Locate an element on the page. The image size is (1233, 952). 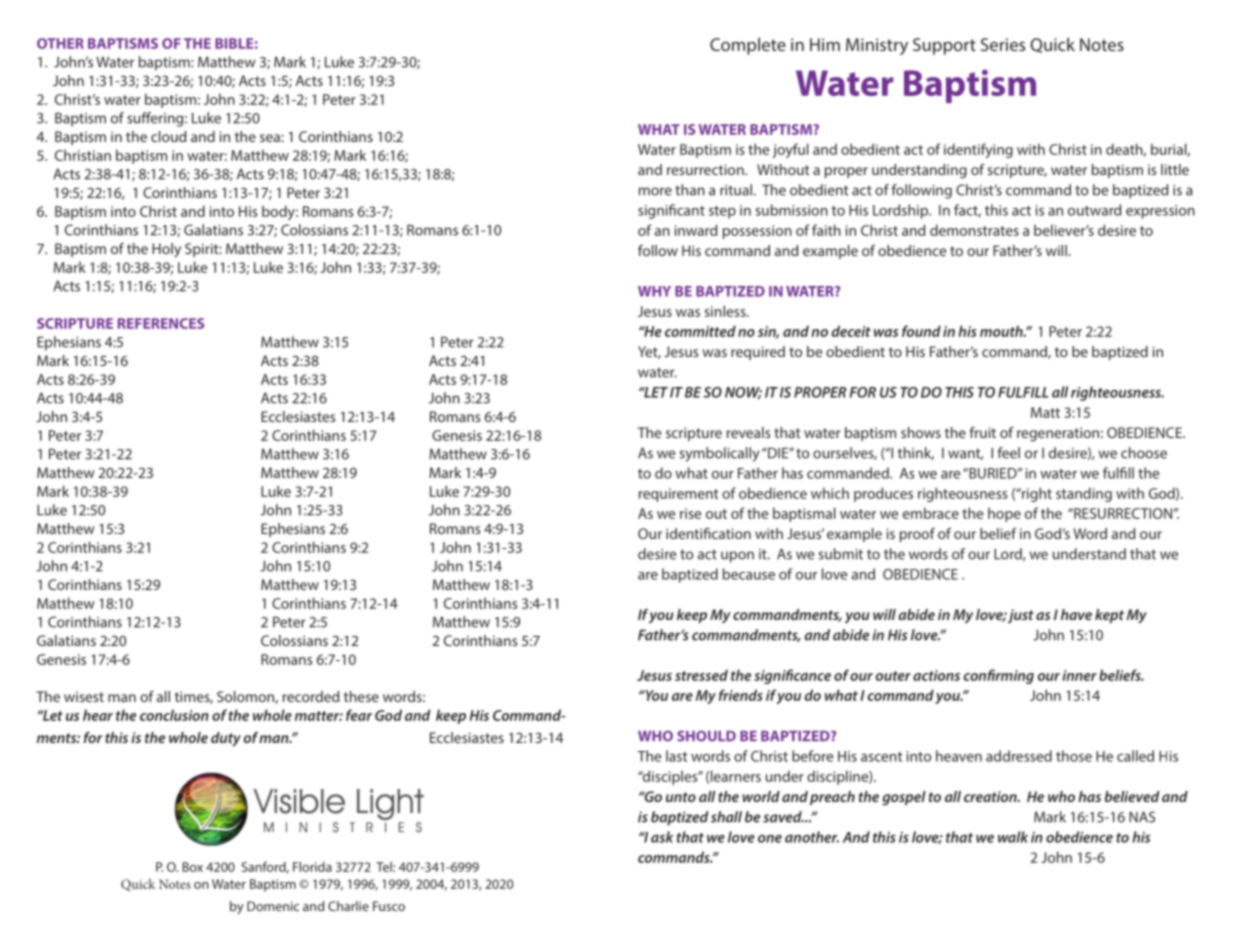
Box is located at coordinates (193, 867).
